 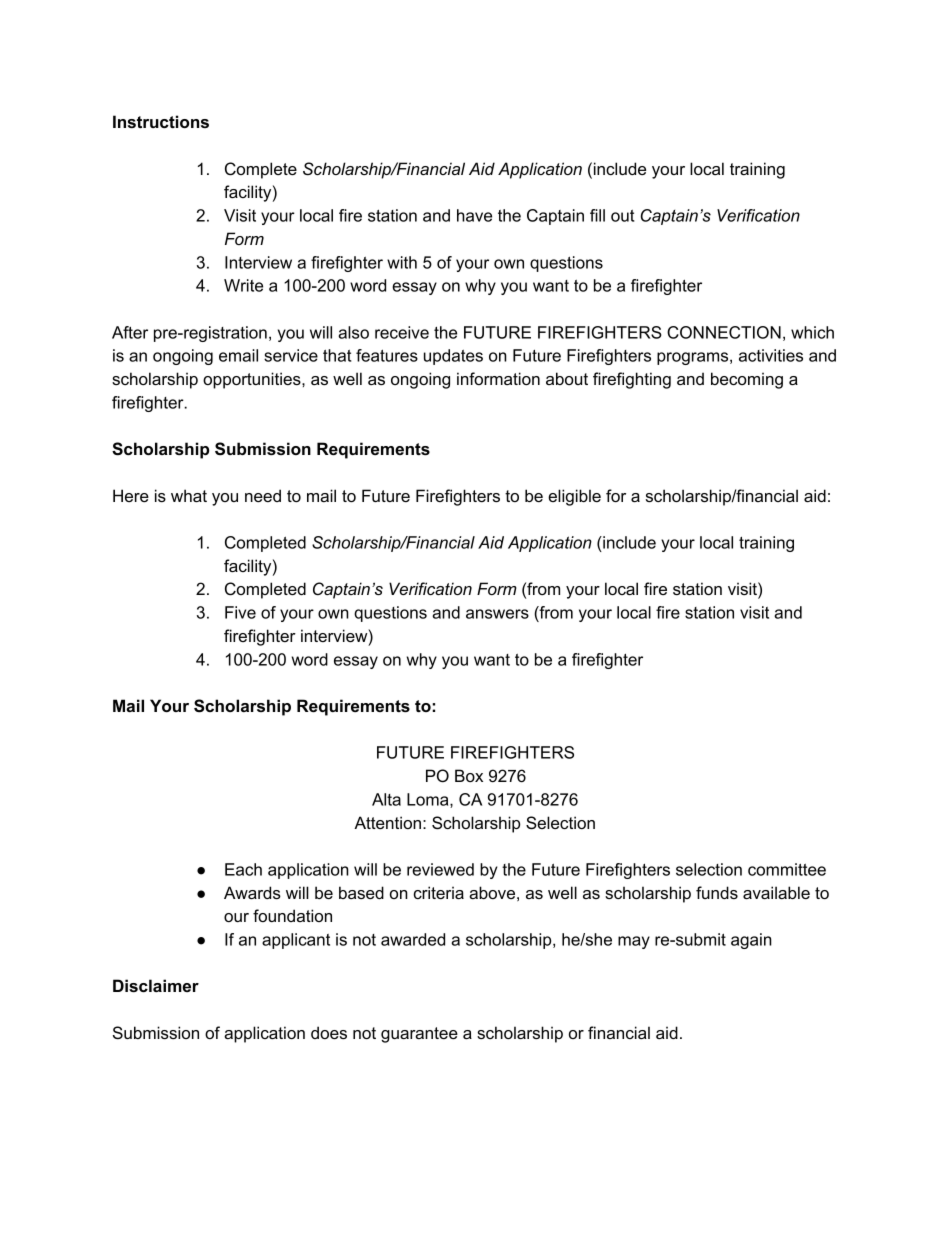 What do you see at coordinates (474, 215) in the screenshot?
I see `have` at bounding box center [474, 215].
